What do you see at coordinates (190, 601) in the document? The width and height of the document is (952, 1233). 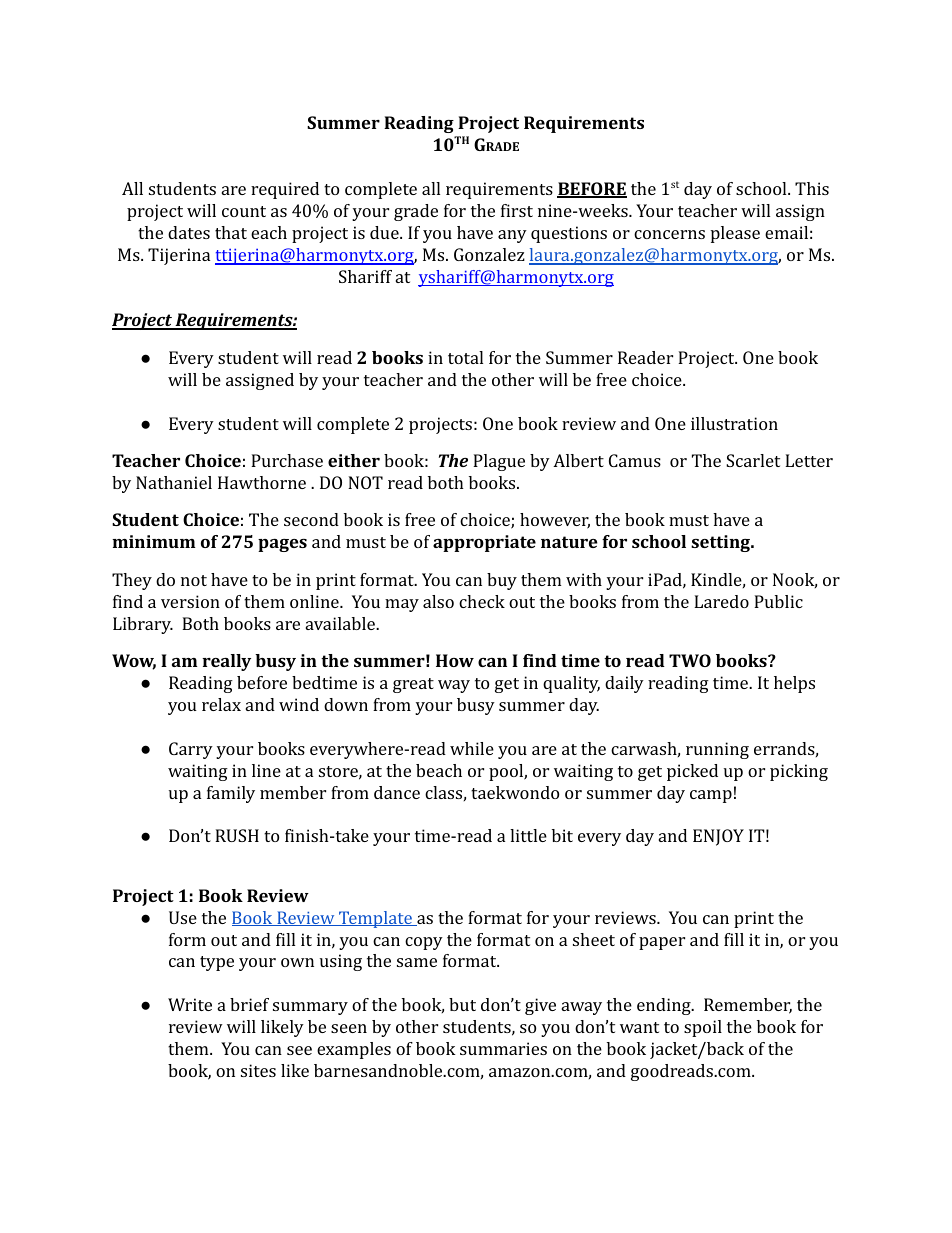 I see `version` at bounding box center [190, 601].
